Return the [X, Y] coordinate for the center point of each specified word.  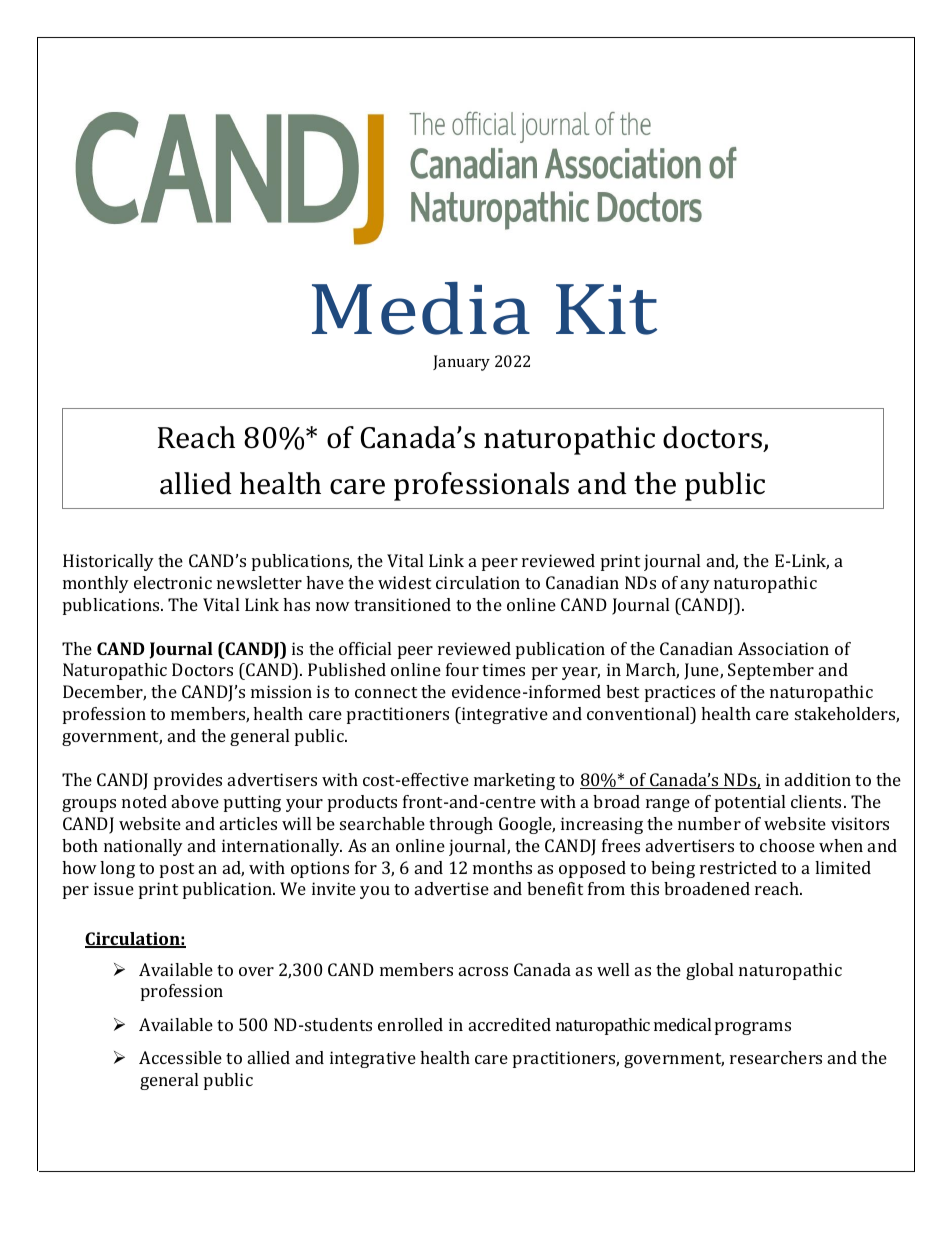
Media [421, 308]
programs [753, 1028]
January [461, 363]
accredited [510, 1024]
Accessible [180, 1057]
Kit [606, 309]
